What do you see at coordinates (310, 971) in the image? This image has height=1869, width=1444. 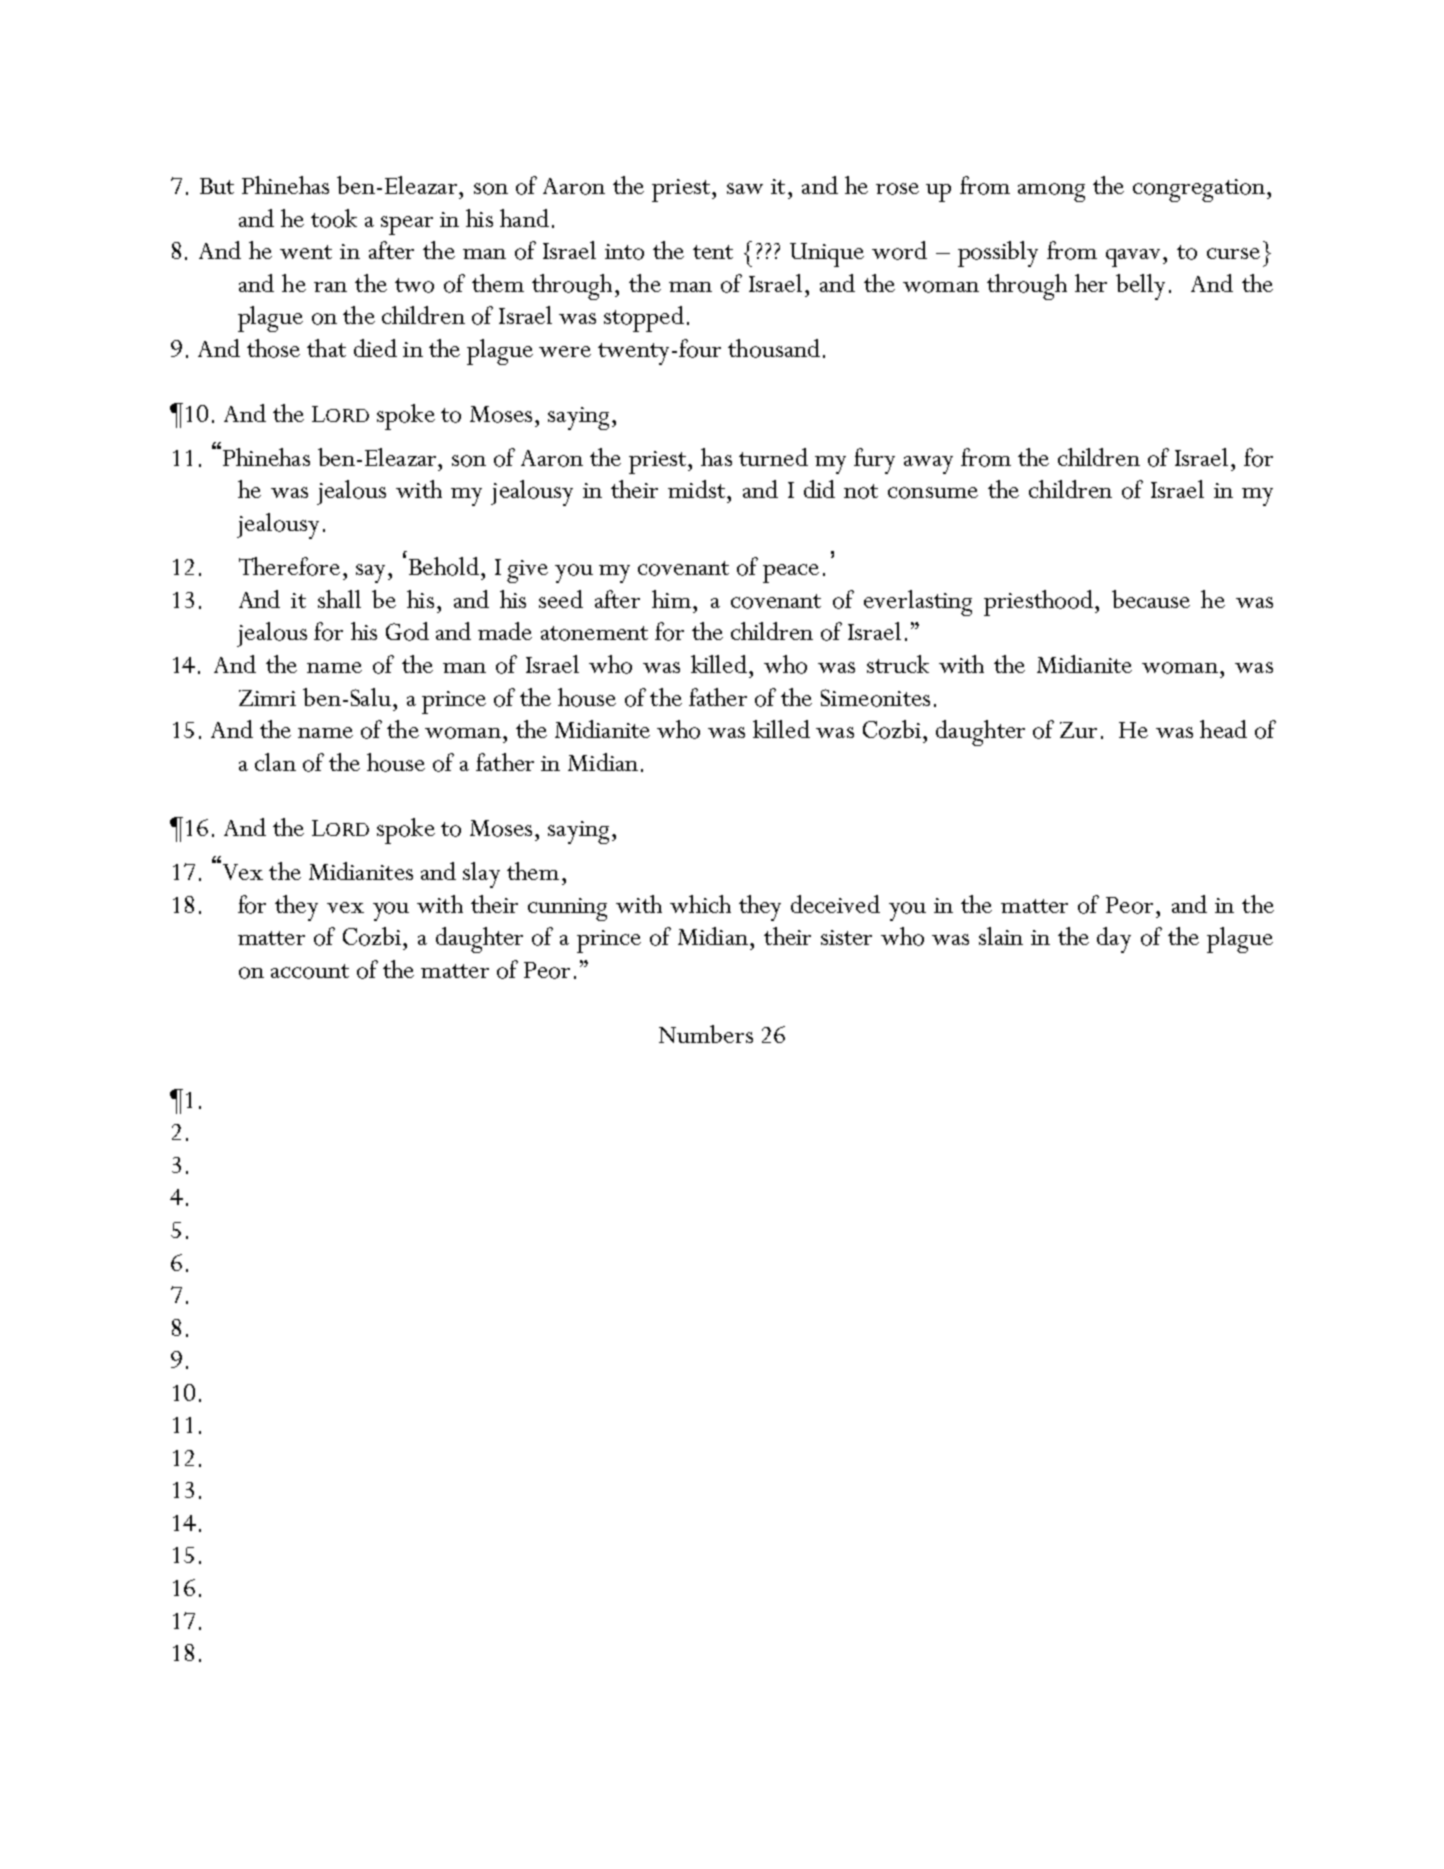 I see `account` at bounding box center [310, 971].
